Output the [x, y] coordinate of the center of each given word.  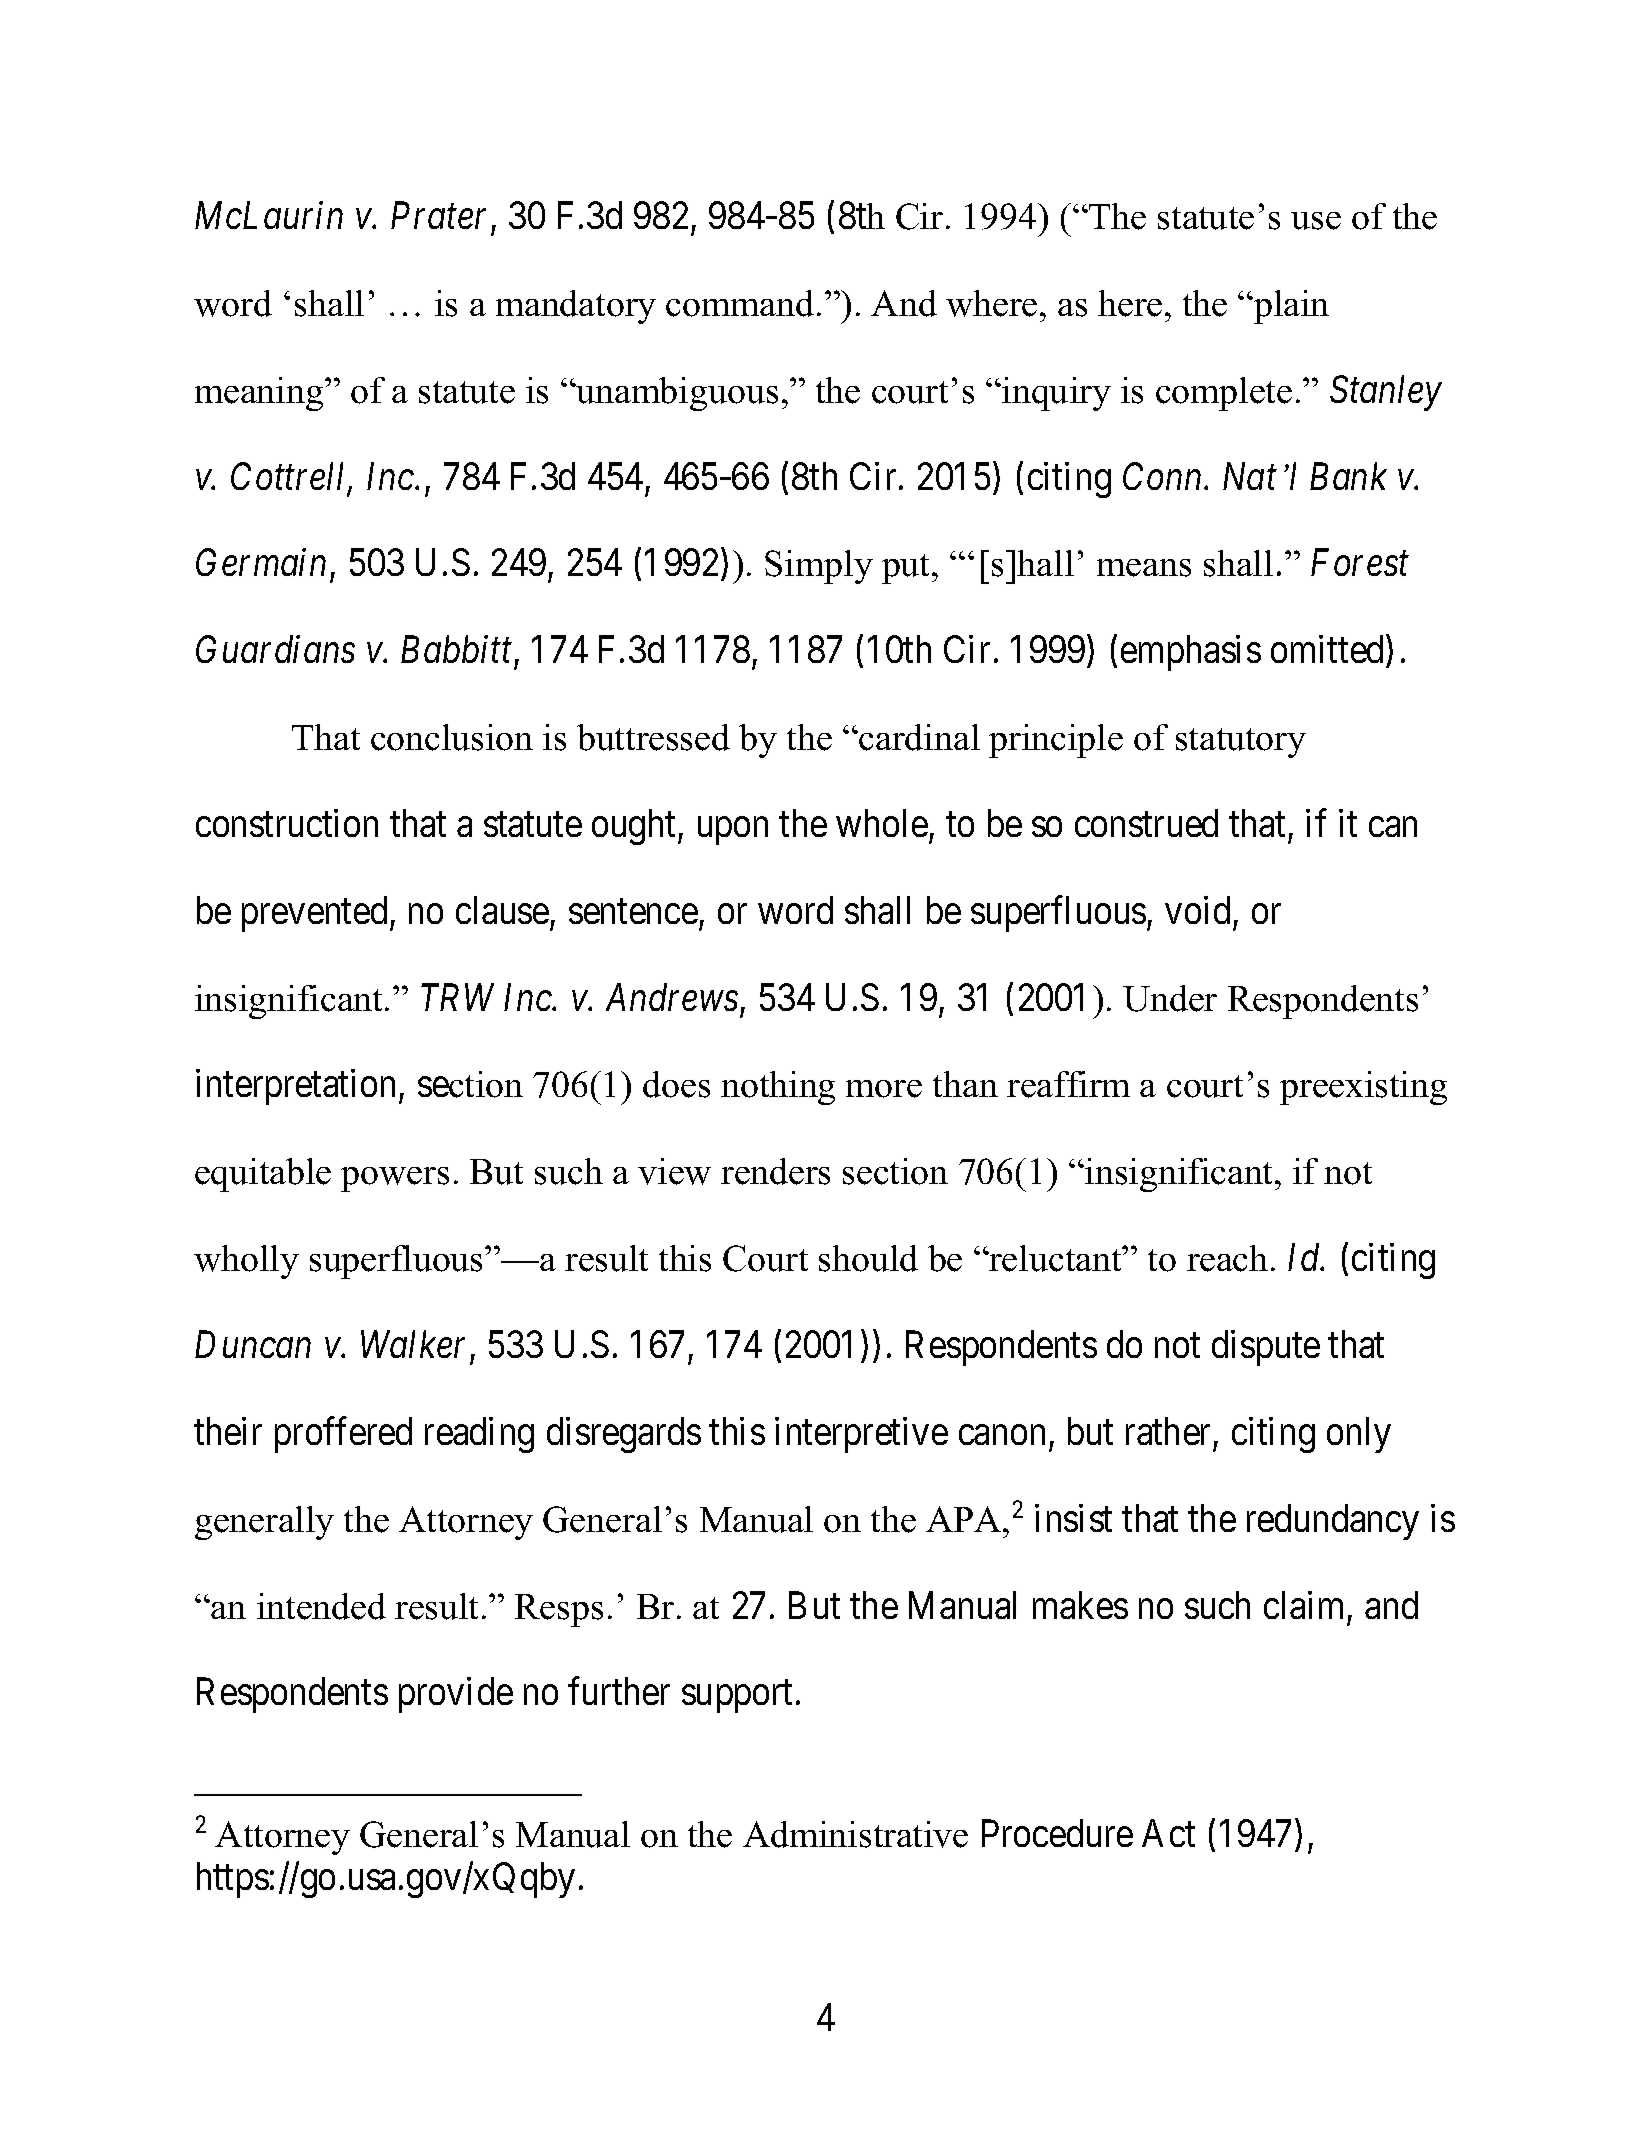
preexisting [1363, 1088]
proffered [343, 1435]
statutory [1241, 743]
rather [1168, 1431]
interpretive [861, 1435]
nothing [778, 1088]
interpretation [295, 1087]
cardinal [918, 737]
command [740, 303]
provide [456, 1695]
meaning [260, 394]
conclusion [452, 737]
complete [1224, 394]
